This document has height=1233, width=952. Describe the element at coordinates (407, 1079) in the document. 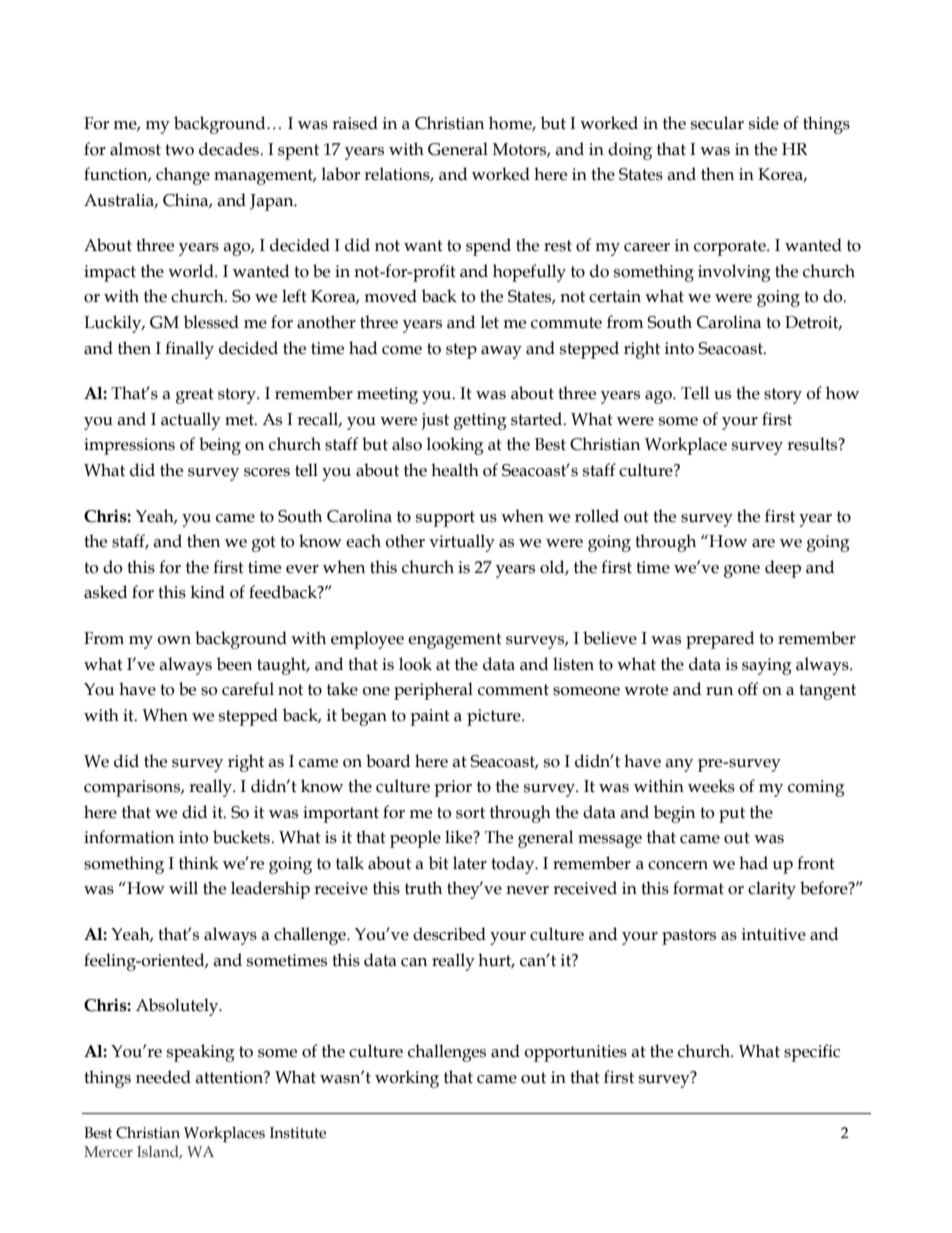

I see `working` at that location.
